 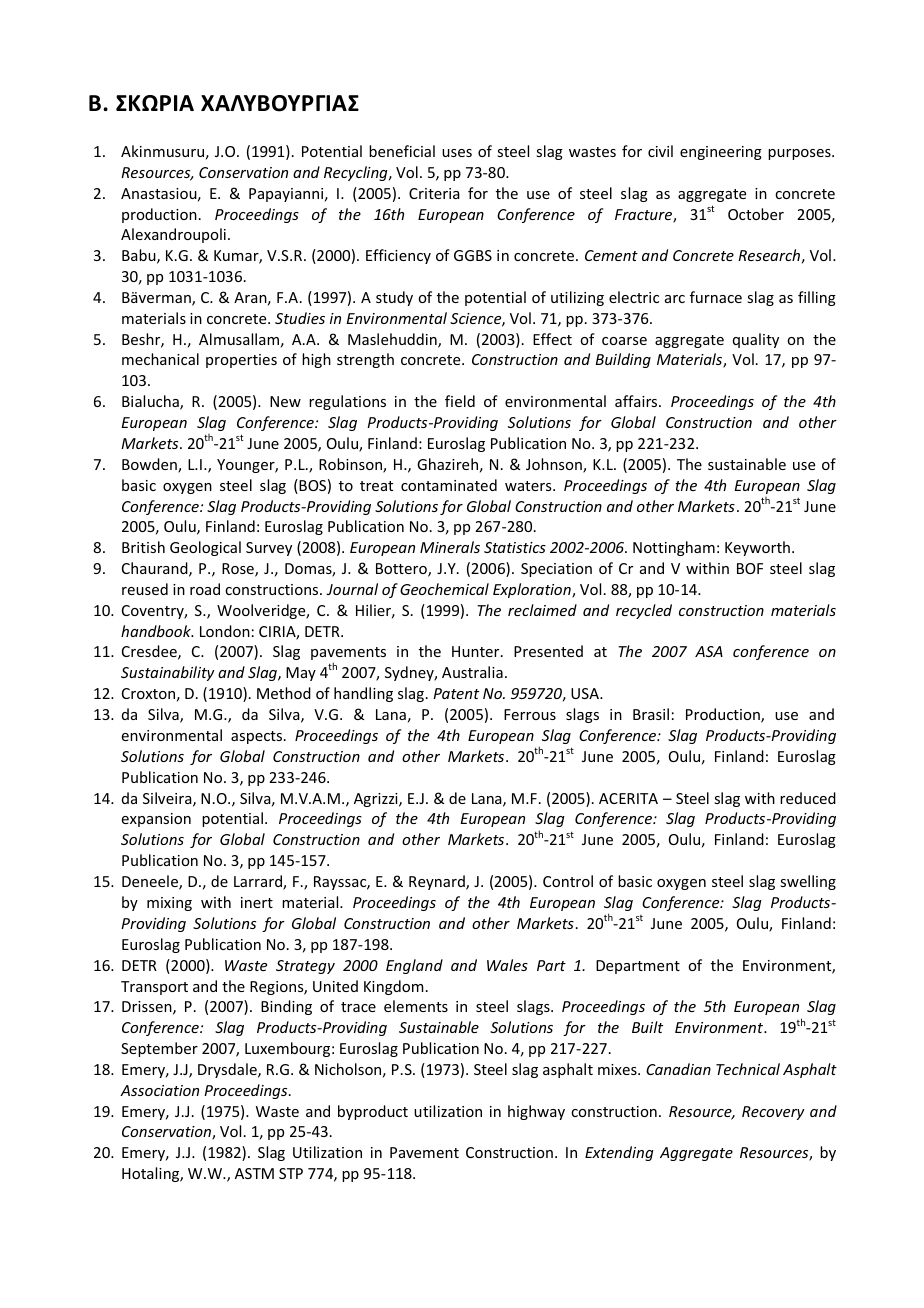 What do you see at coordinates (285, 401) in the document?
I see `New` at bounding box center [285, 401].
